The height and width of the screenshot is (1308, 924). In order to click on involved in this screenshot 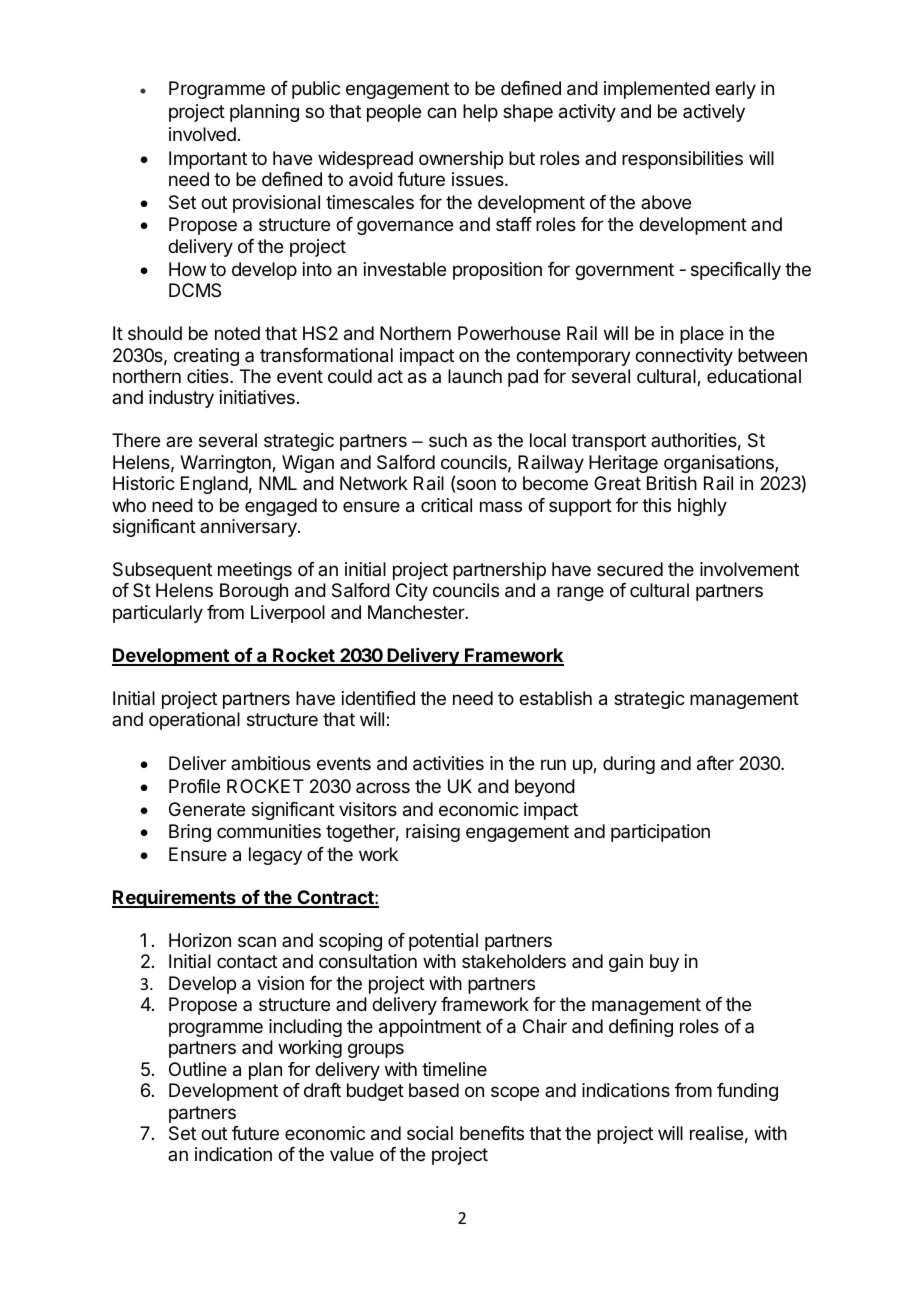, I will do `click(202, 134)`.
